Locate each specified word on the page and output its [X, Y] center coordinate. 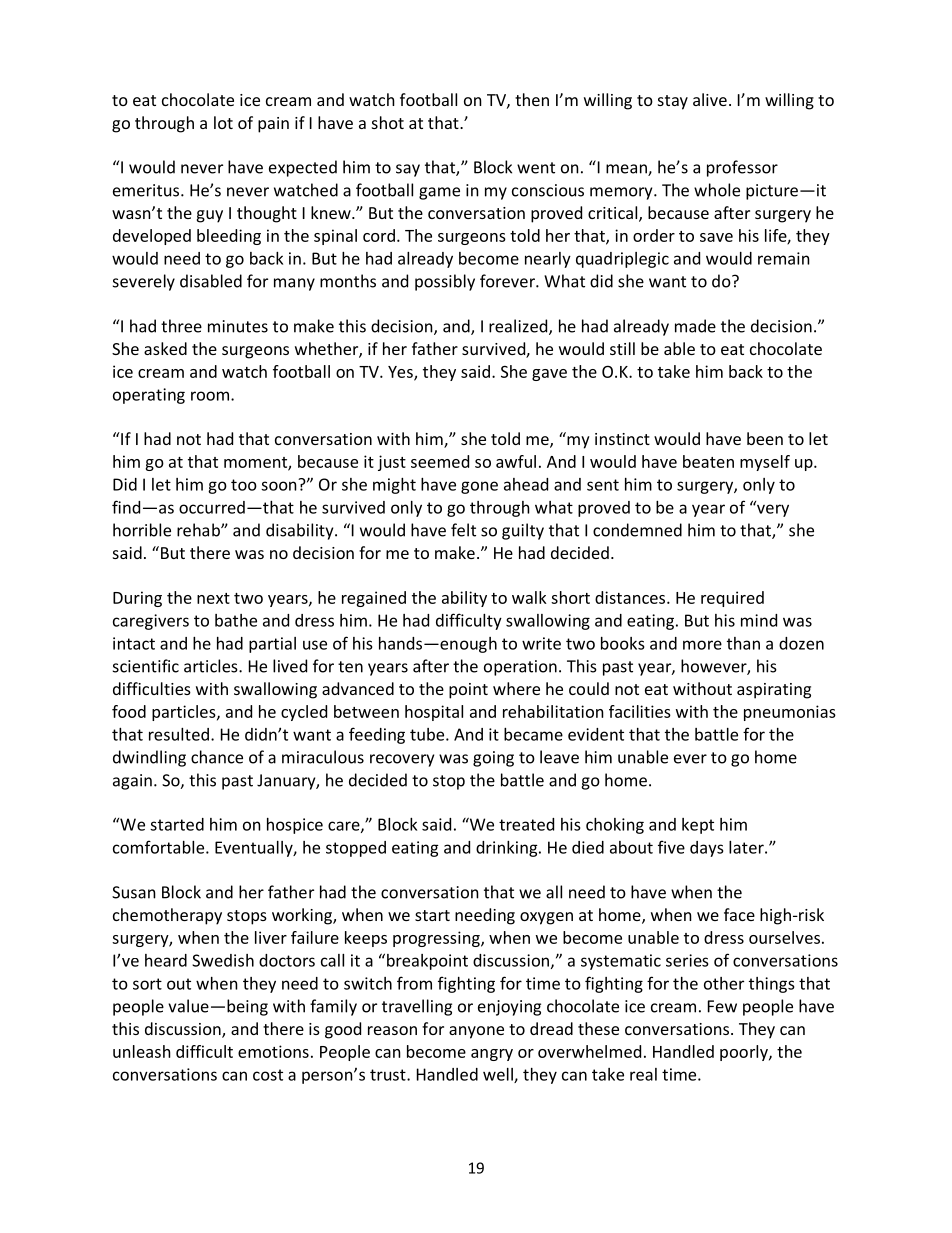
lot [223, 122]
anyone [476, 1032]
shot [388, 122]
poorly [745, 1053]
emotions [273, 1051]
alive [710, 99]
